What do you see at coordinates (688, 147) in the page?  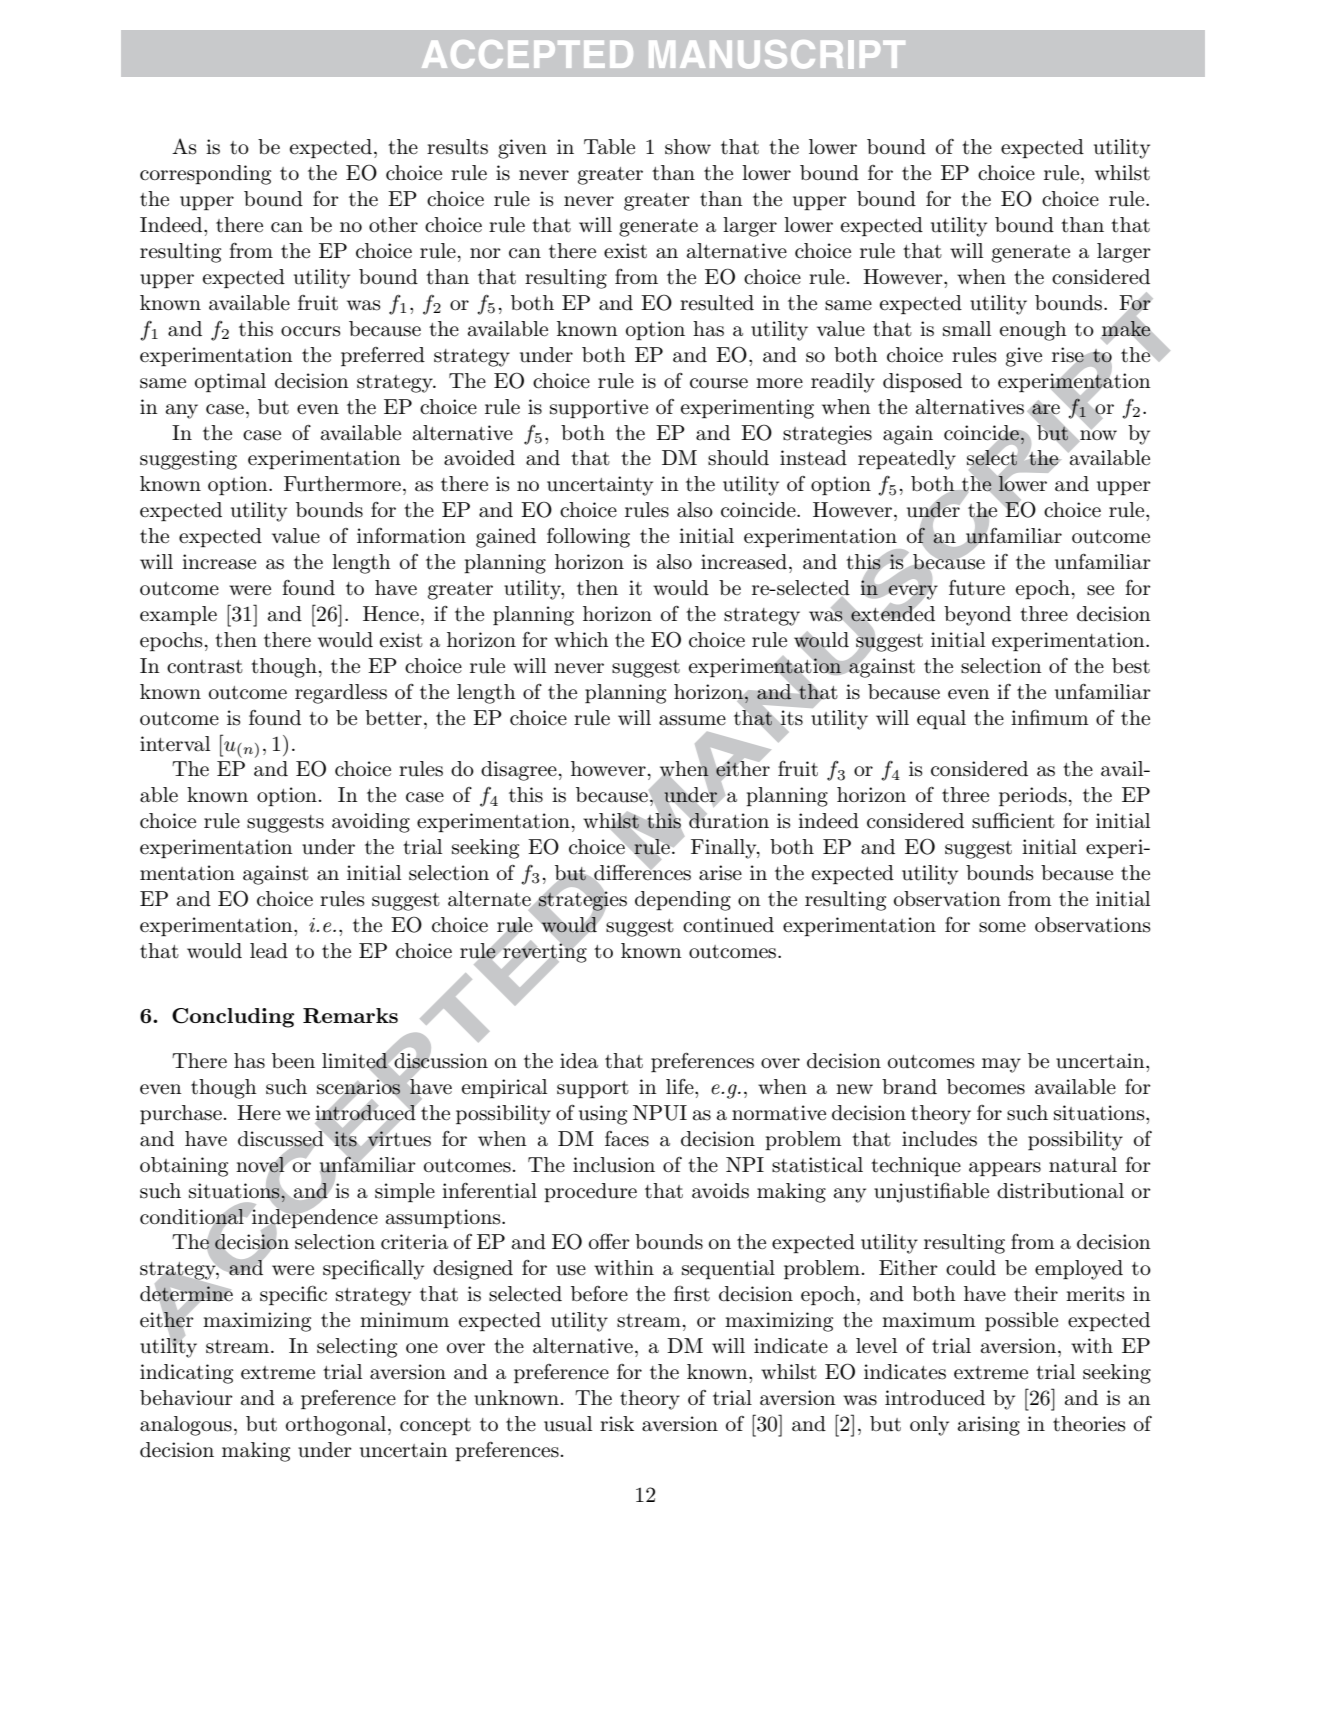 I see `show` at bounding box center [688, 147].
